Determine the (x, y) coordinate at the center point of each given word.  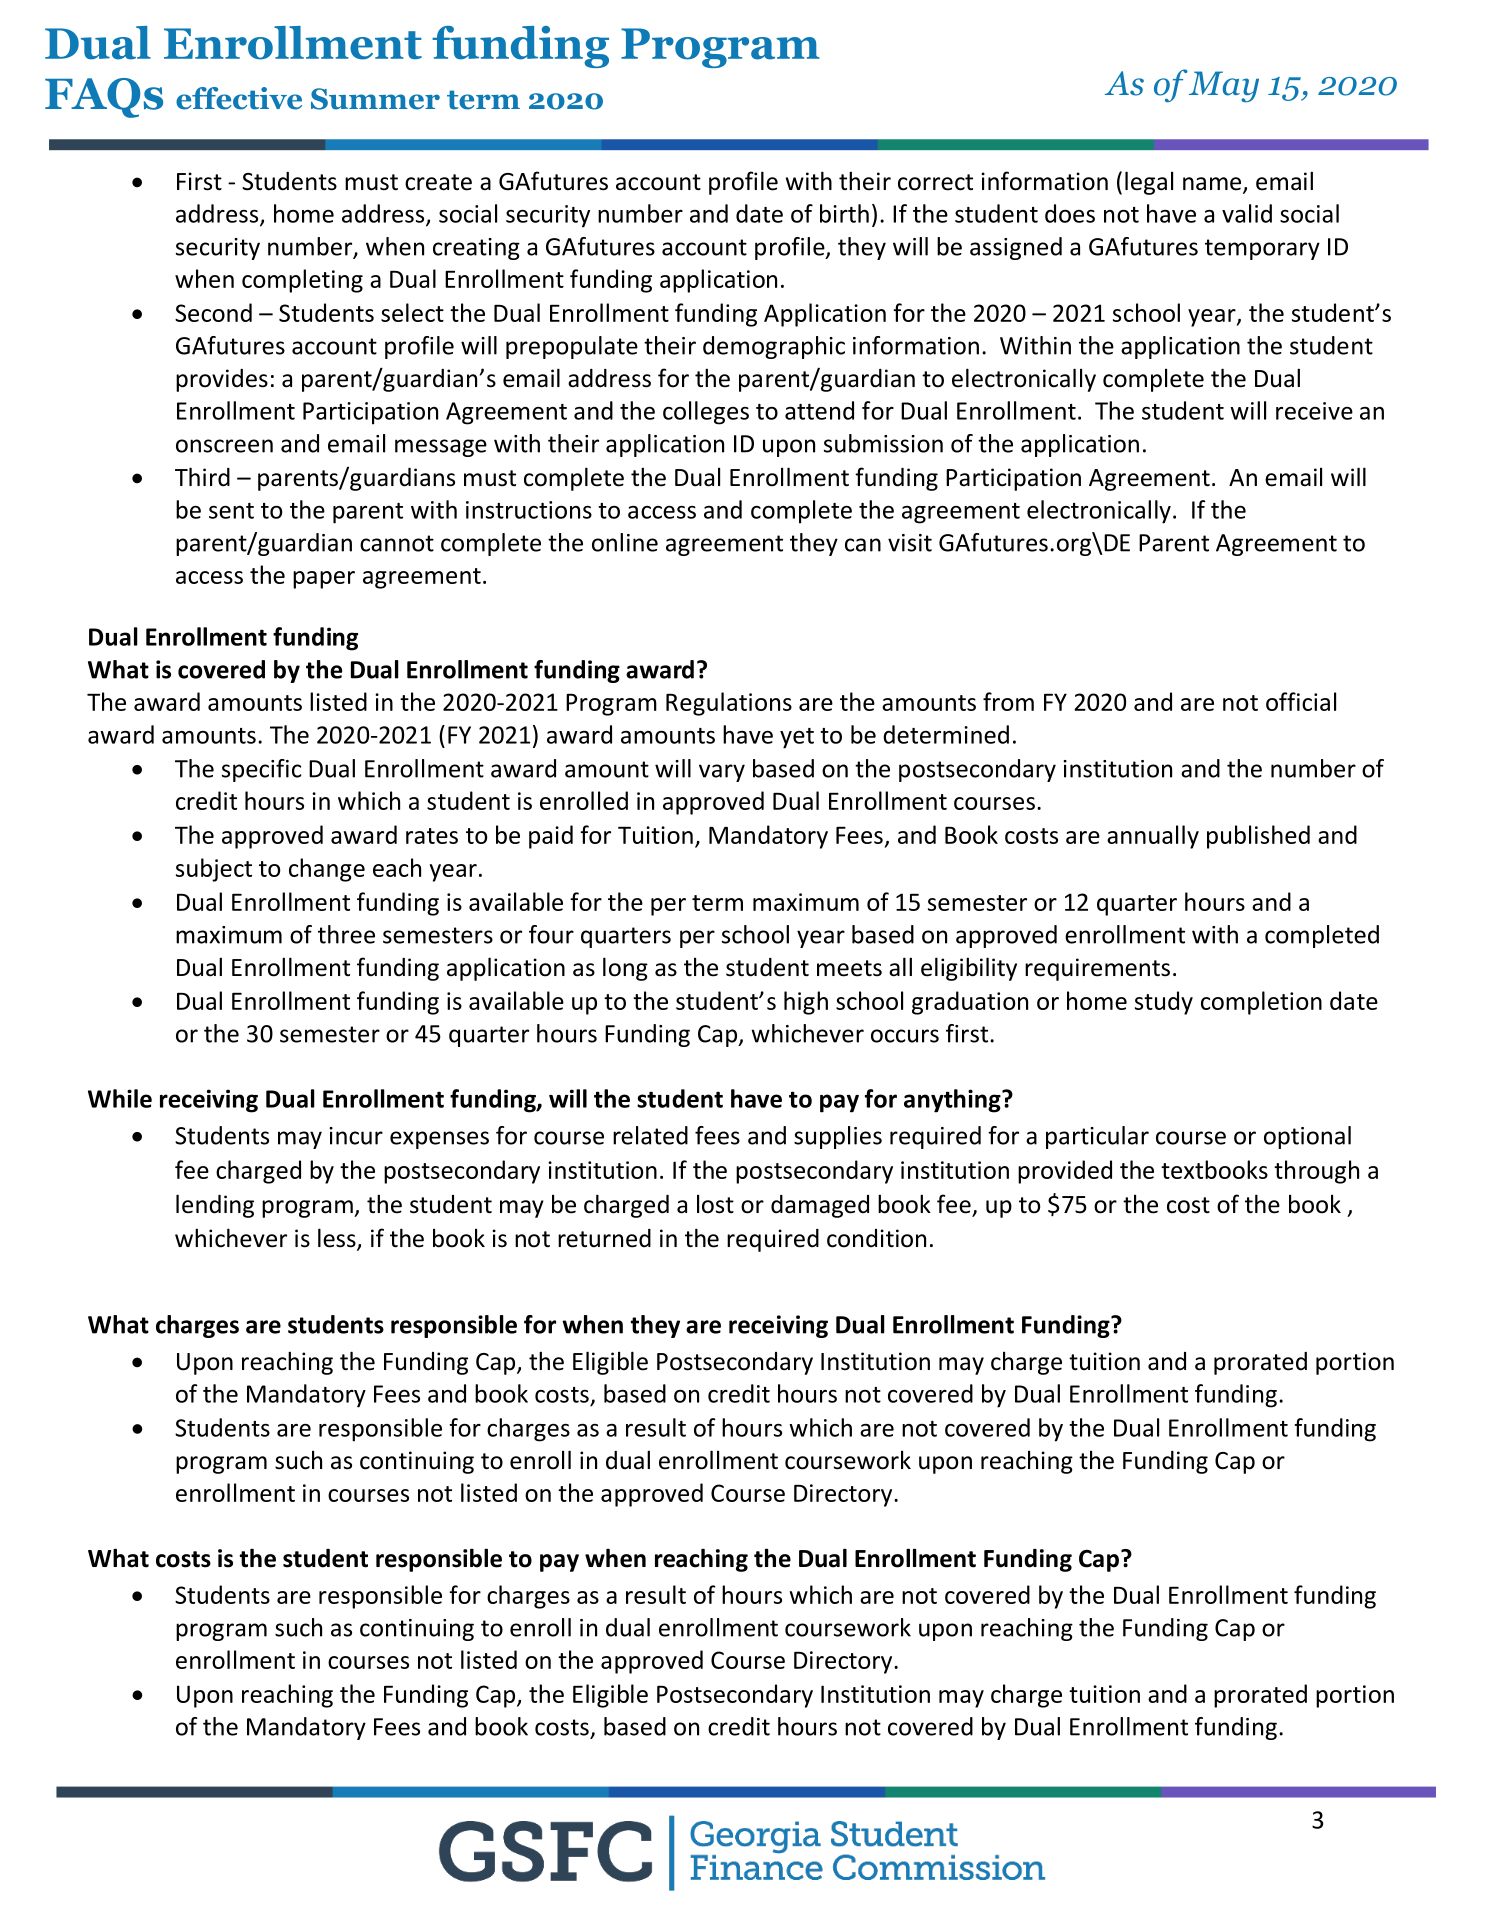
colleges (706, 413)
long (625, 969)
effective (239, 98)
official (1301, 701)
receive (1314, 411)
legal (1149, 183)
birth (844, 213)
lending (215, 1206)
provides (222, 380)
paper (324, 580)
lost (715, 1204)
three (346, 934)
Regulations (729, 704)
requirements (1097, 969)
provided (1065, 1172)
